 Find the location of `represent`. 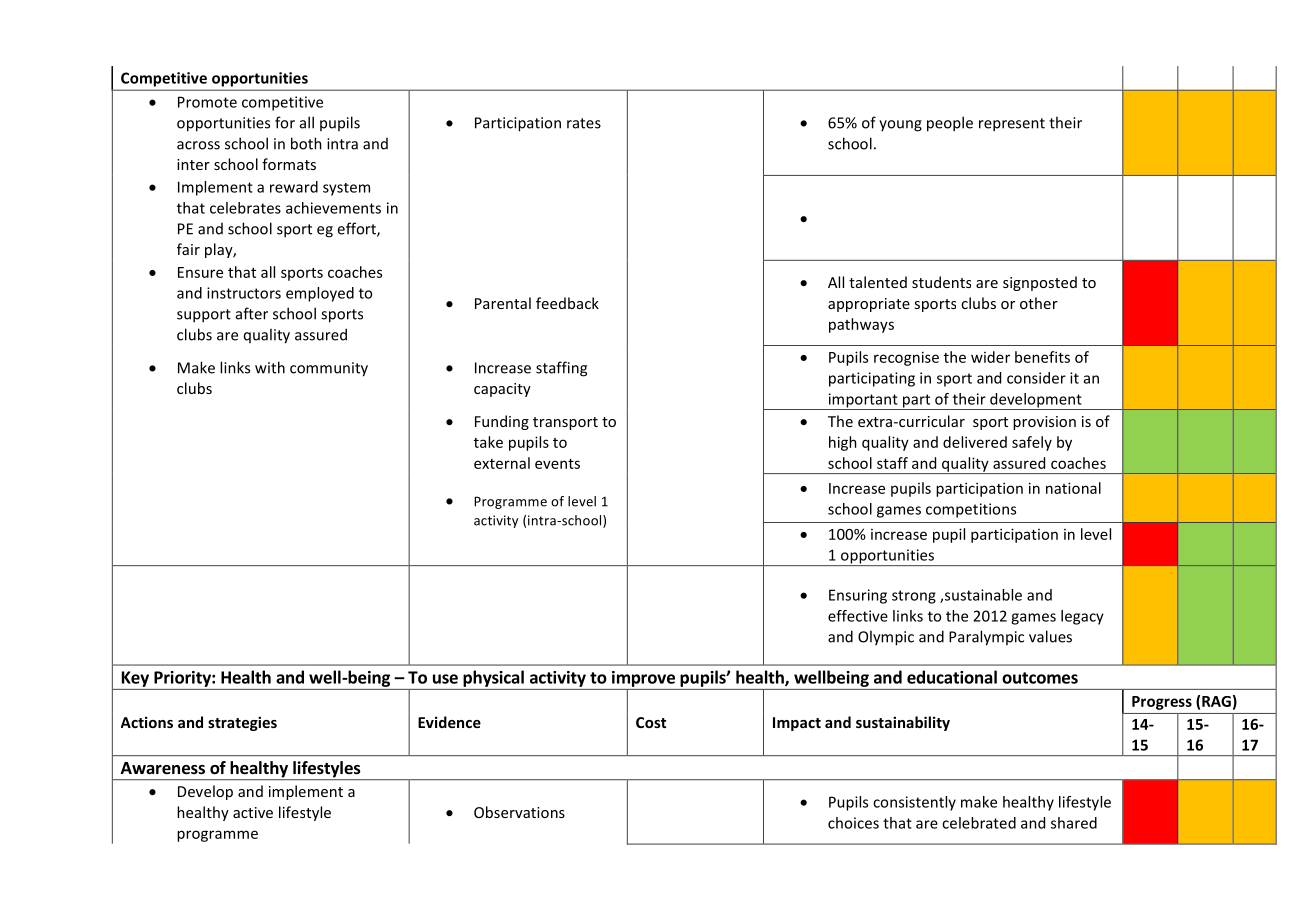

represent is located at coordinates (1012, 125).
